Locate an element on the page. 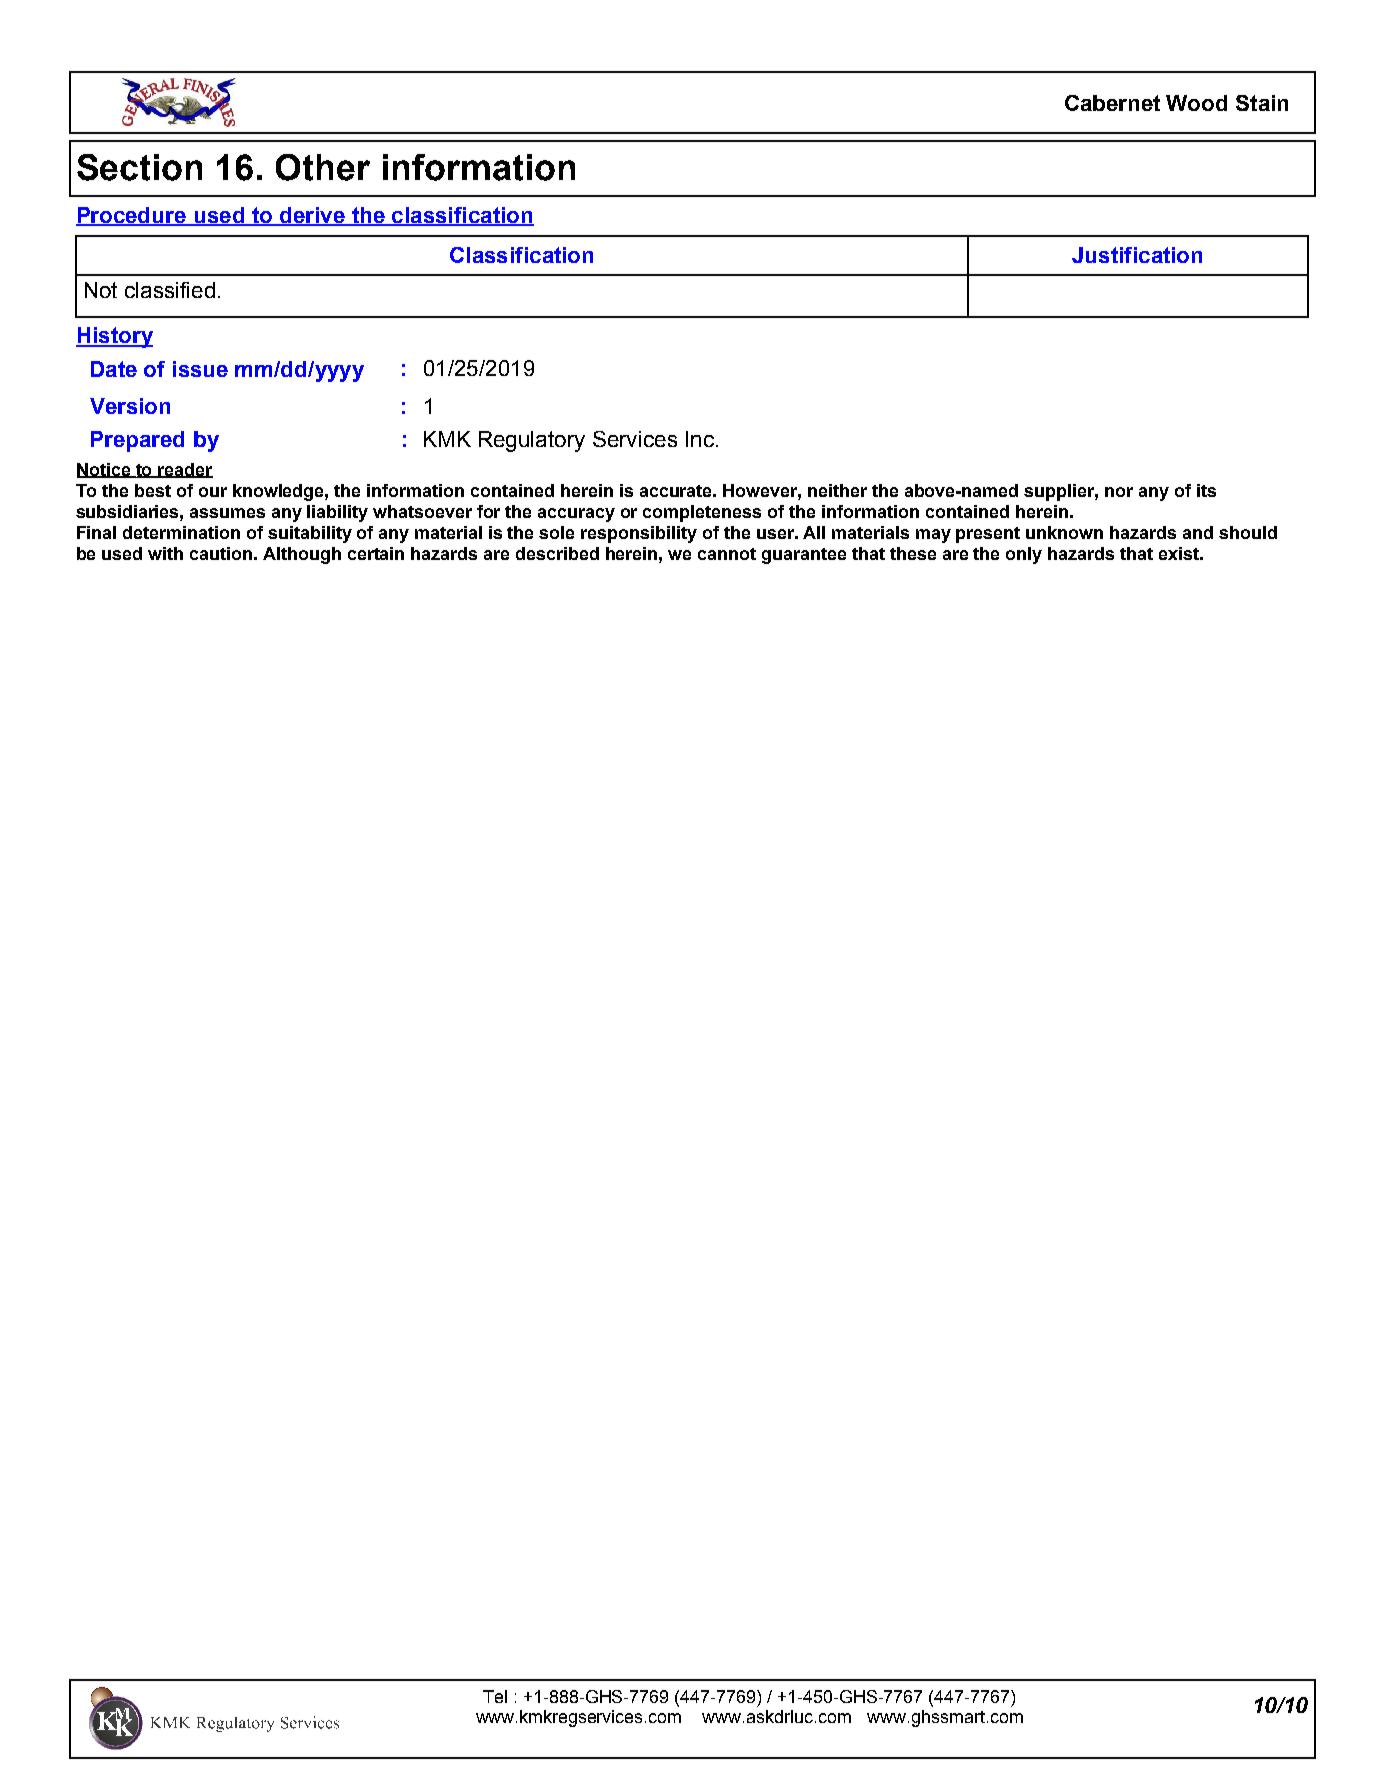 This document has height=1792, width=1385. these is located at coordinates (913, 553).
